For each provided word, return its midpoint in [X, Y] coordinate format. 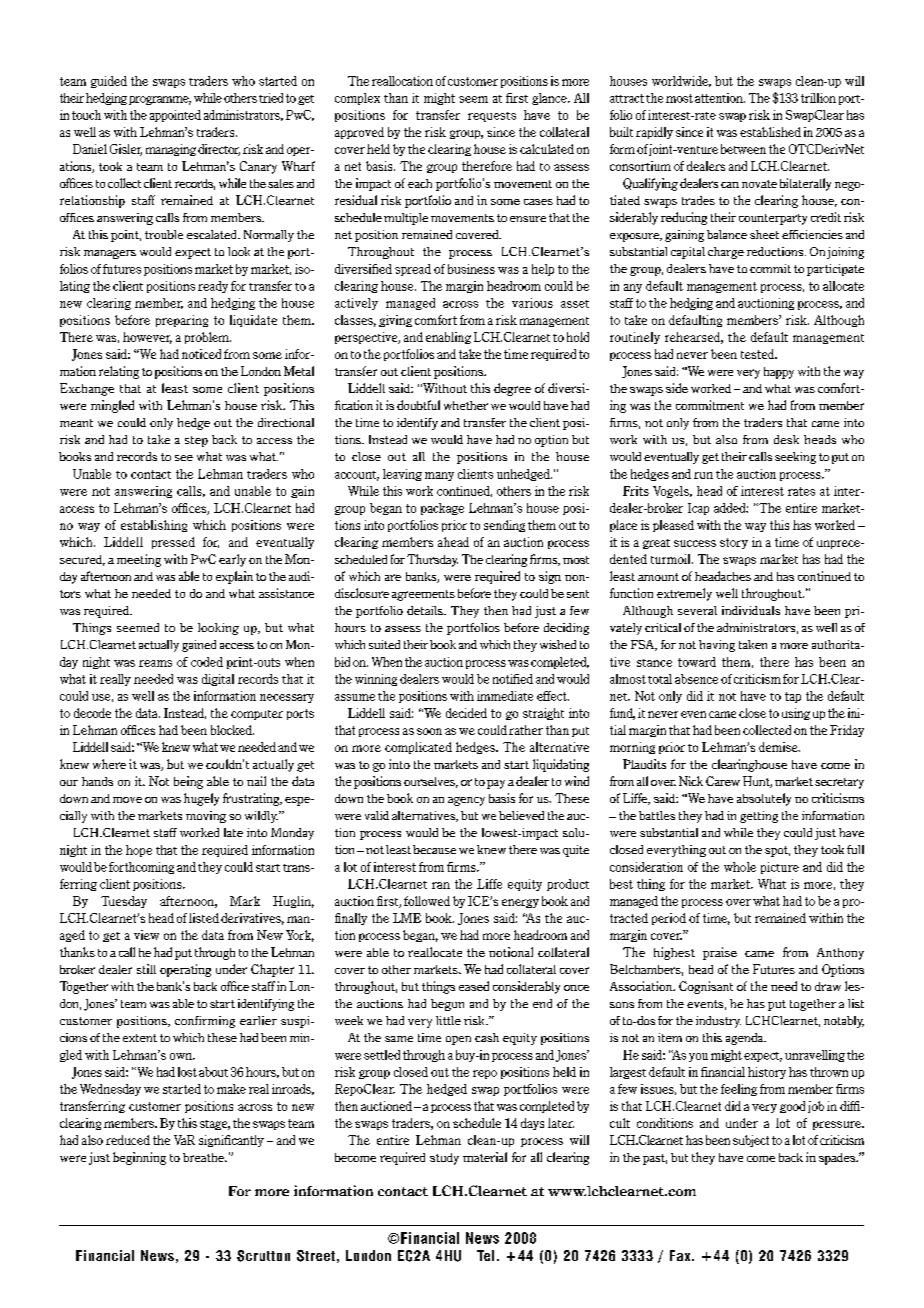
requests [492, 117]
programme [160, 100]
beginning [139, 1158]
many [439, 476]
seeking [795, 458]
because [434, 849]
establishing [154, 526]
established [770, 132]
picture [780, 868]
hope [139, 851]
